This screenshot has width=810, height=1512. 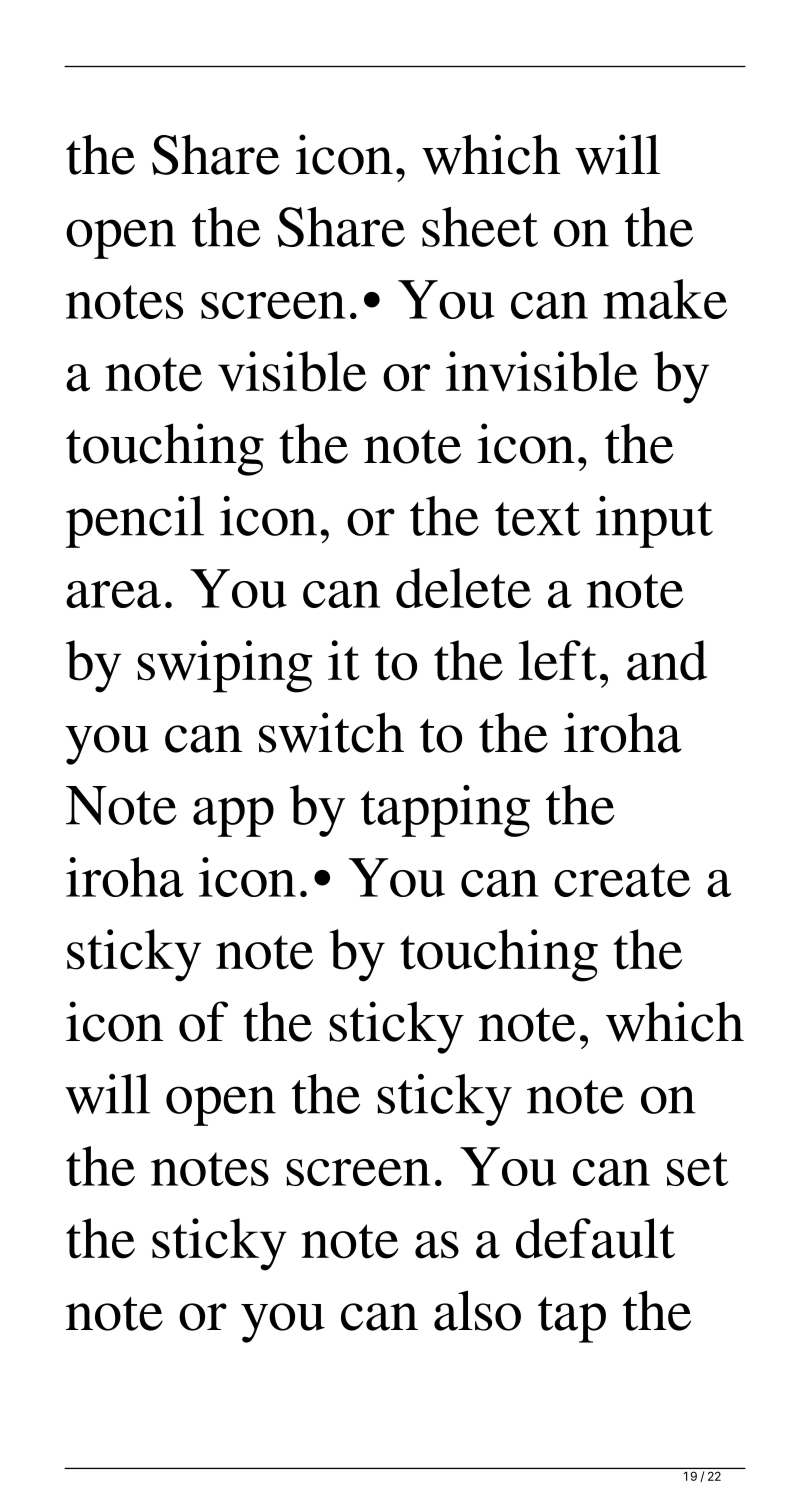 What do you see at coordinates (622, 880) in the screenshot?
I see `create` at bounding box center [622, 880].
